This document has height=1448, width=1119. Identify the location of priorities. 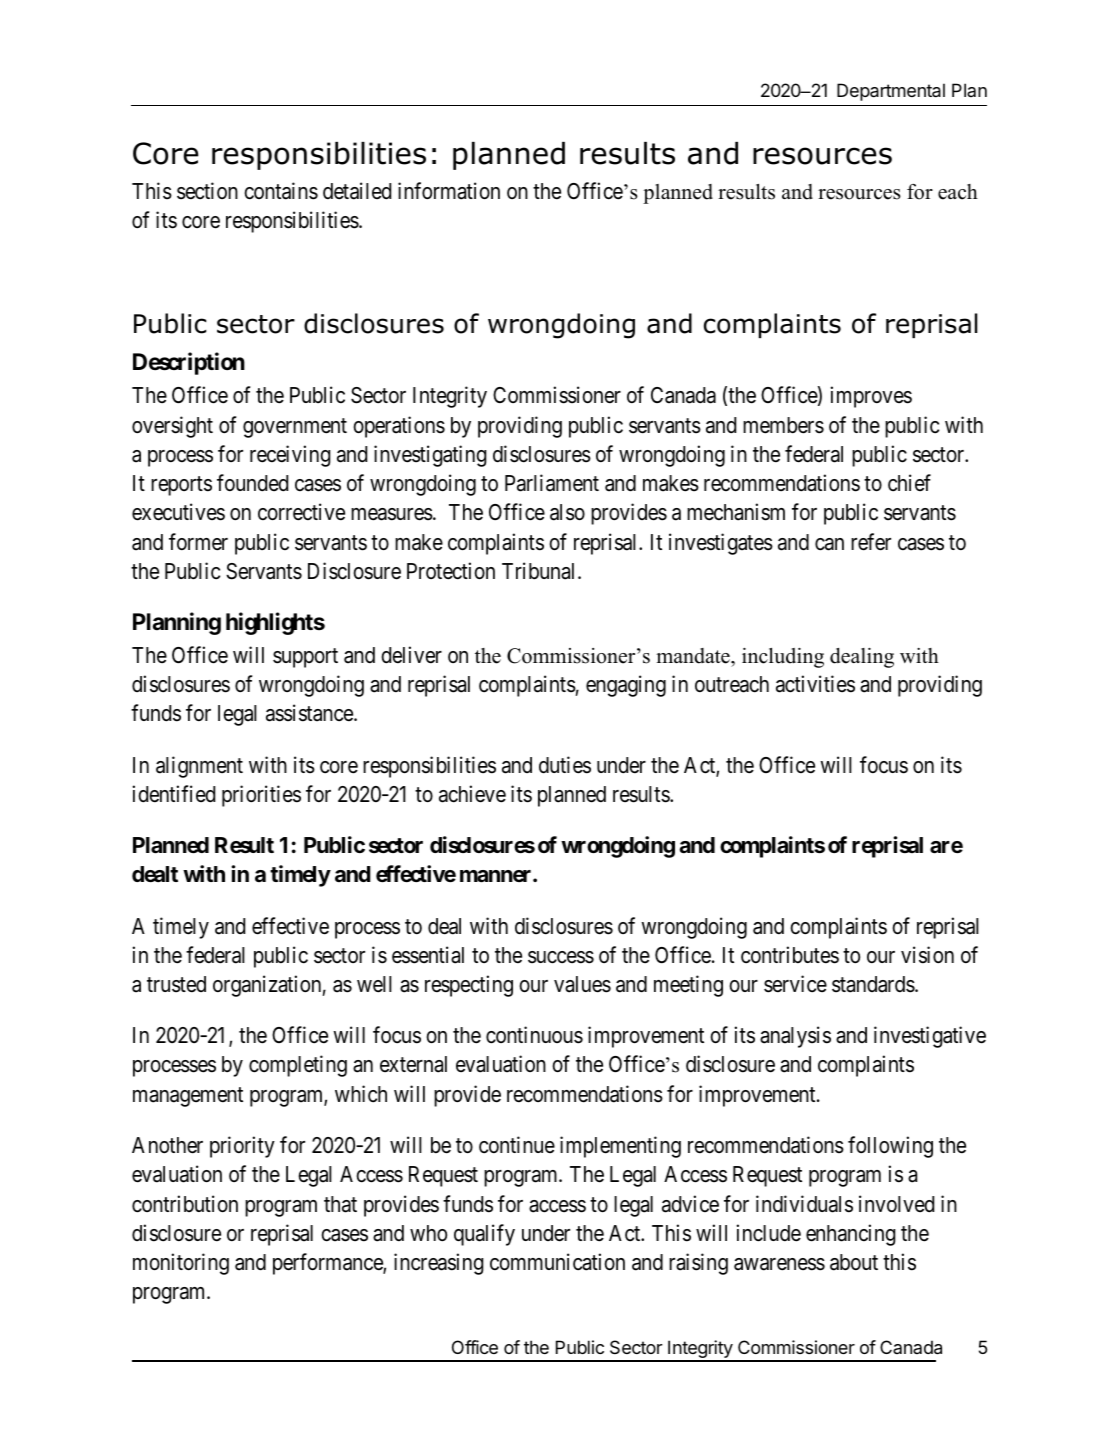
(261, 796).
